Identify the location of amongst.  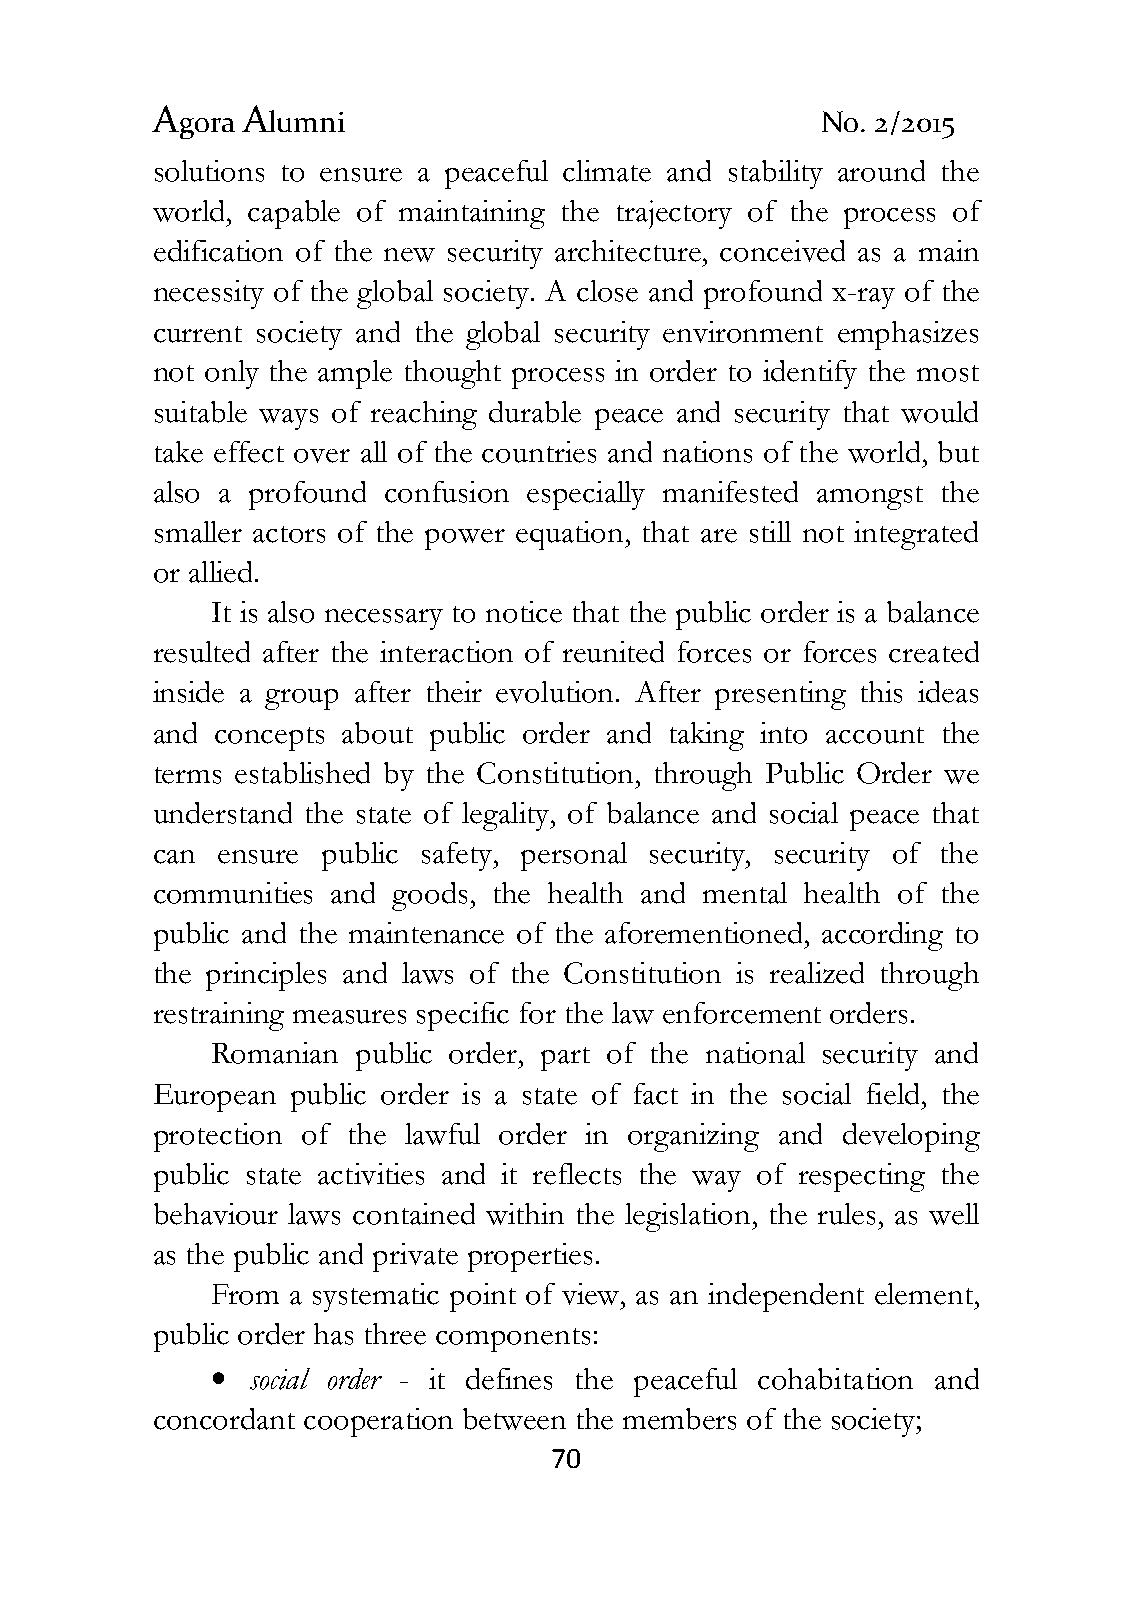
(870, 498).
